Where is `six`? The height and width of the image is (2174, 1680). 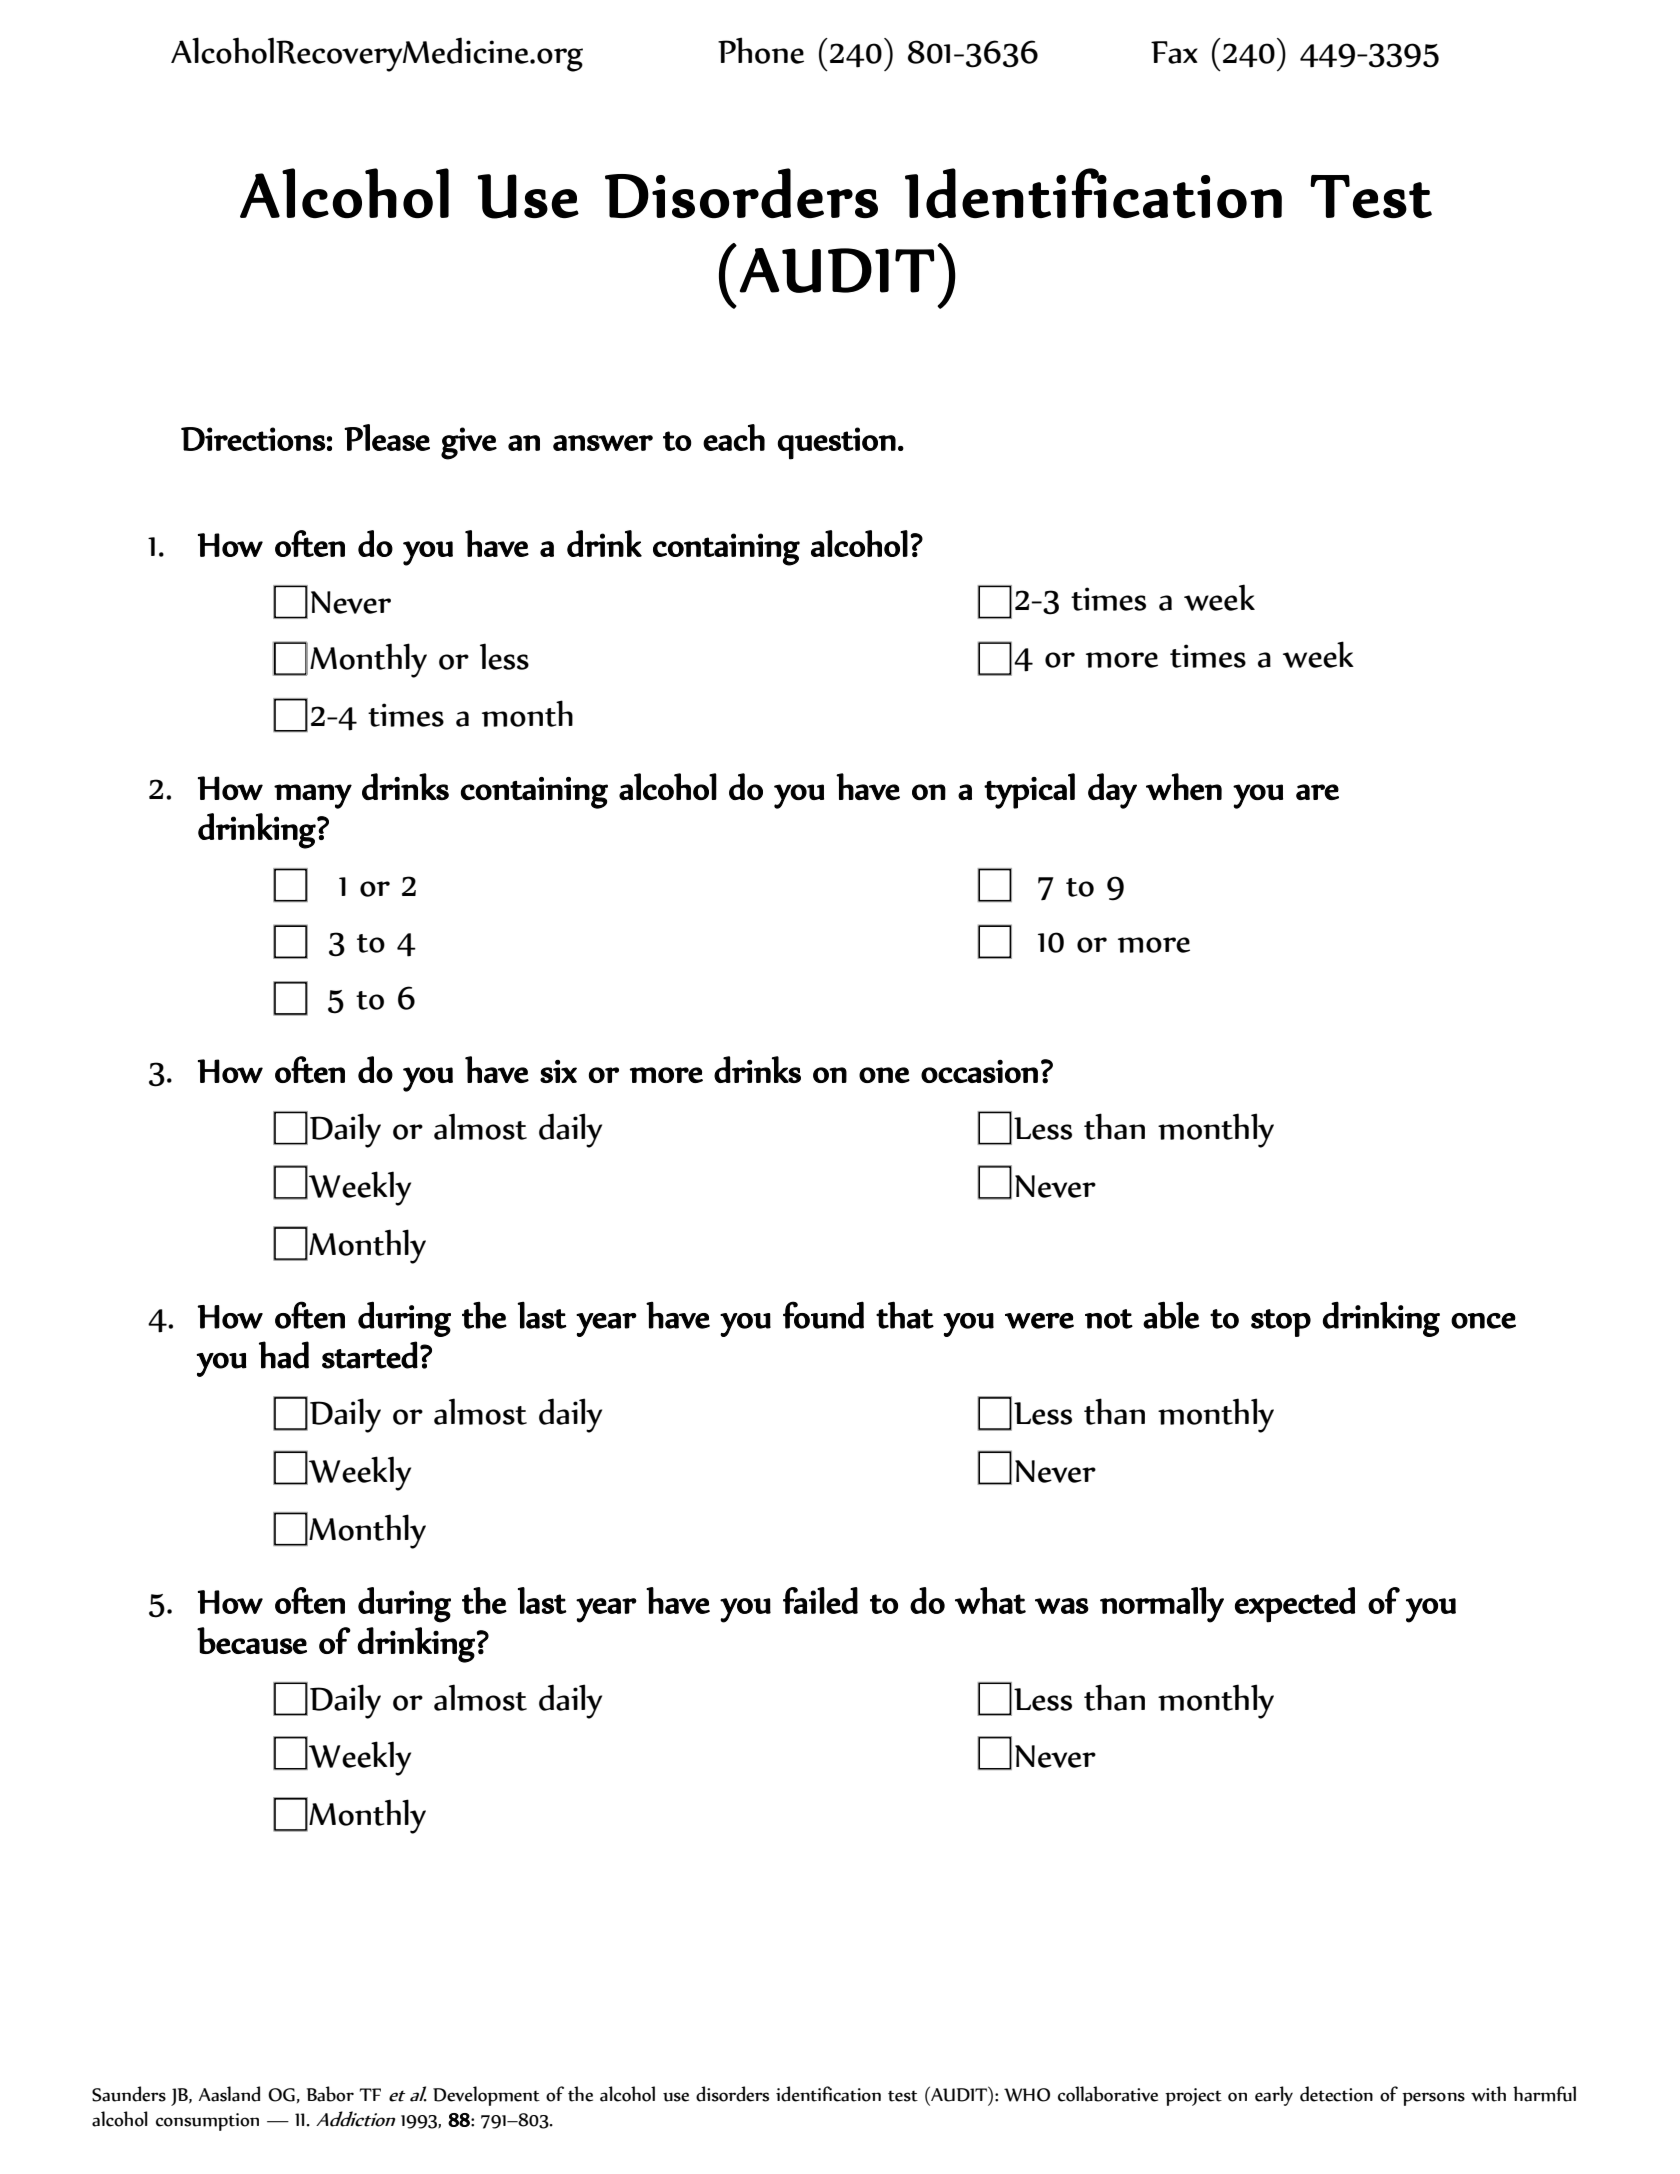 six is located at coordinates (558, 1071).
